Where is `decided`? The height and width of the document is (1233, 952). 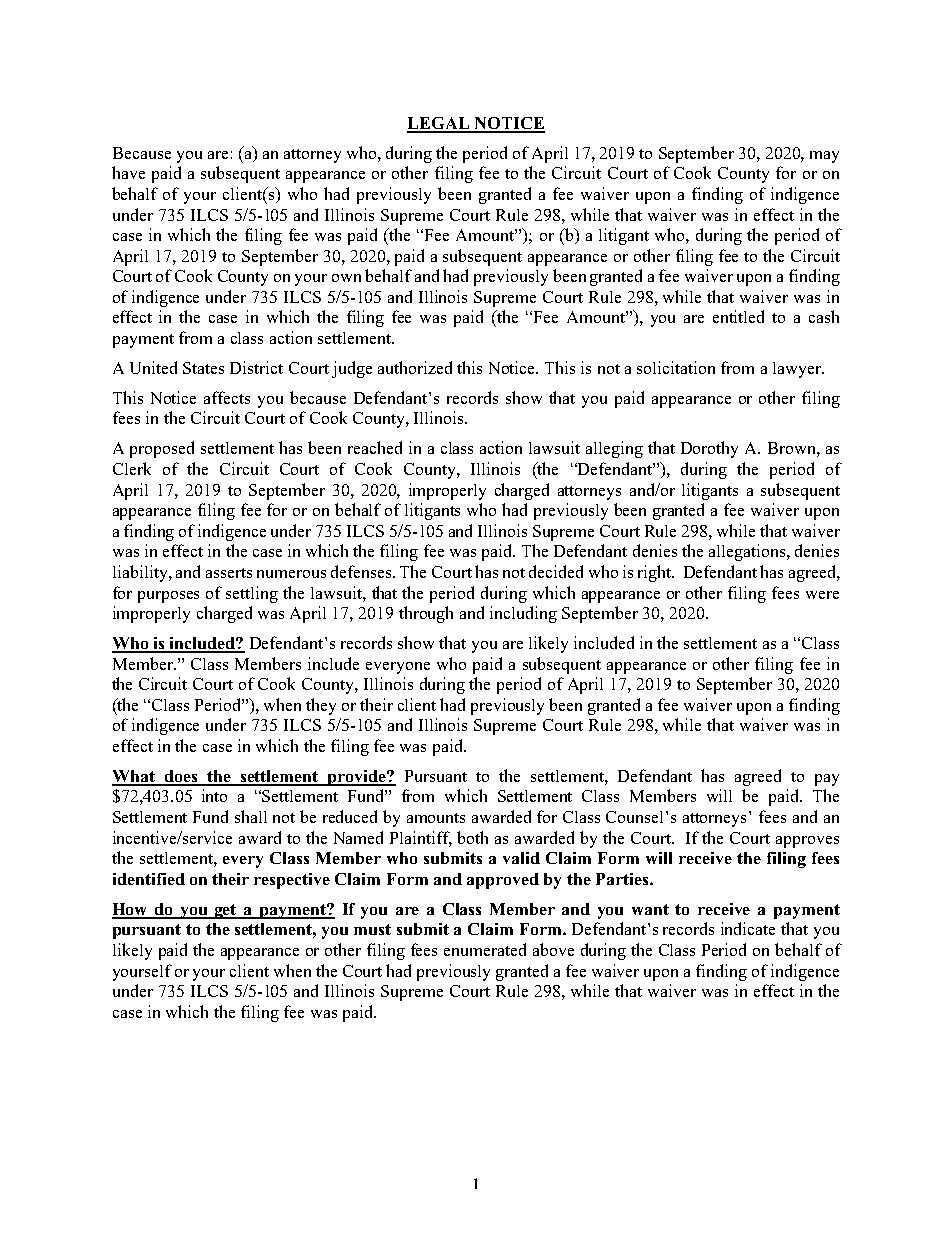 decided is located at coordinates (556, 571).
